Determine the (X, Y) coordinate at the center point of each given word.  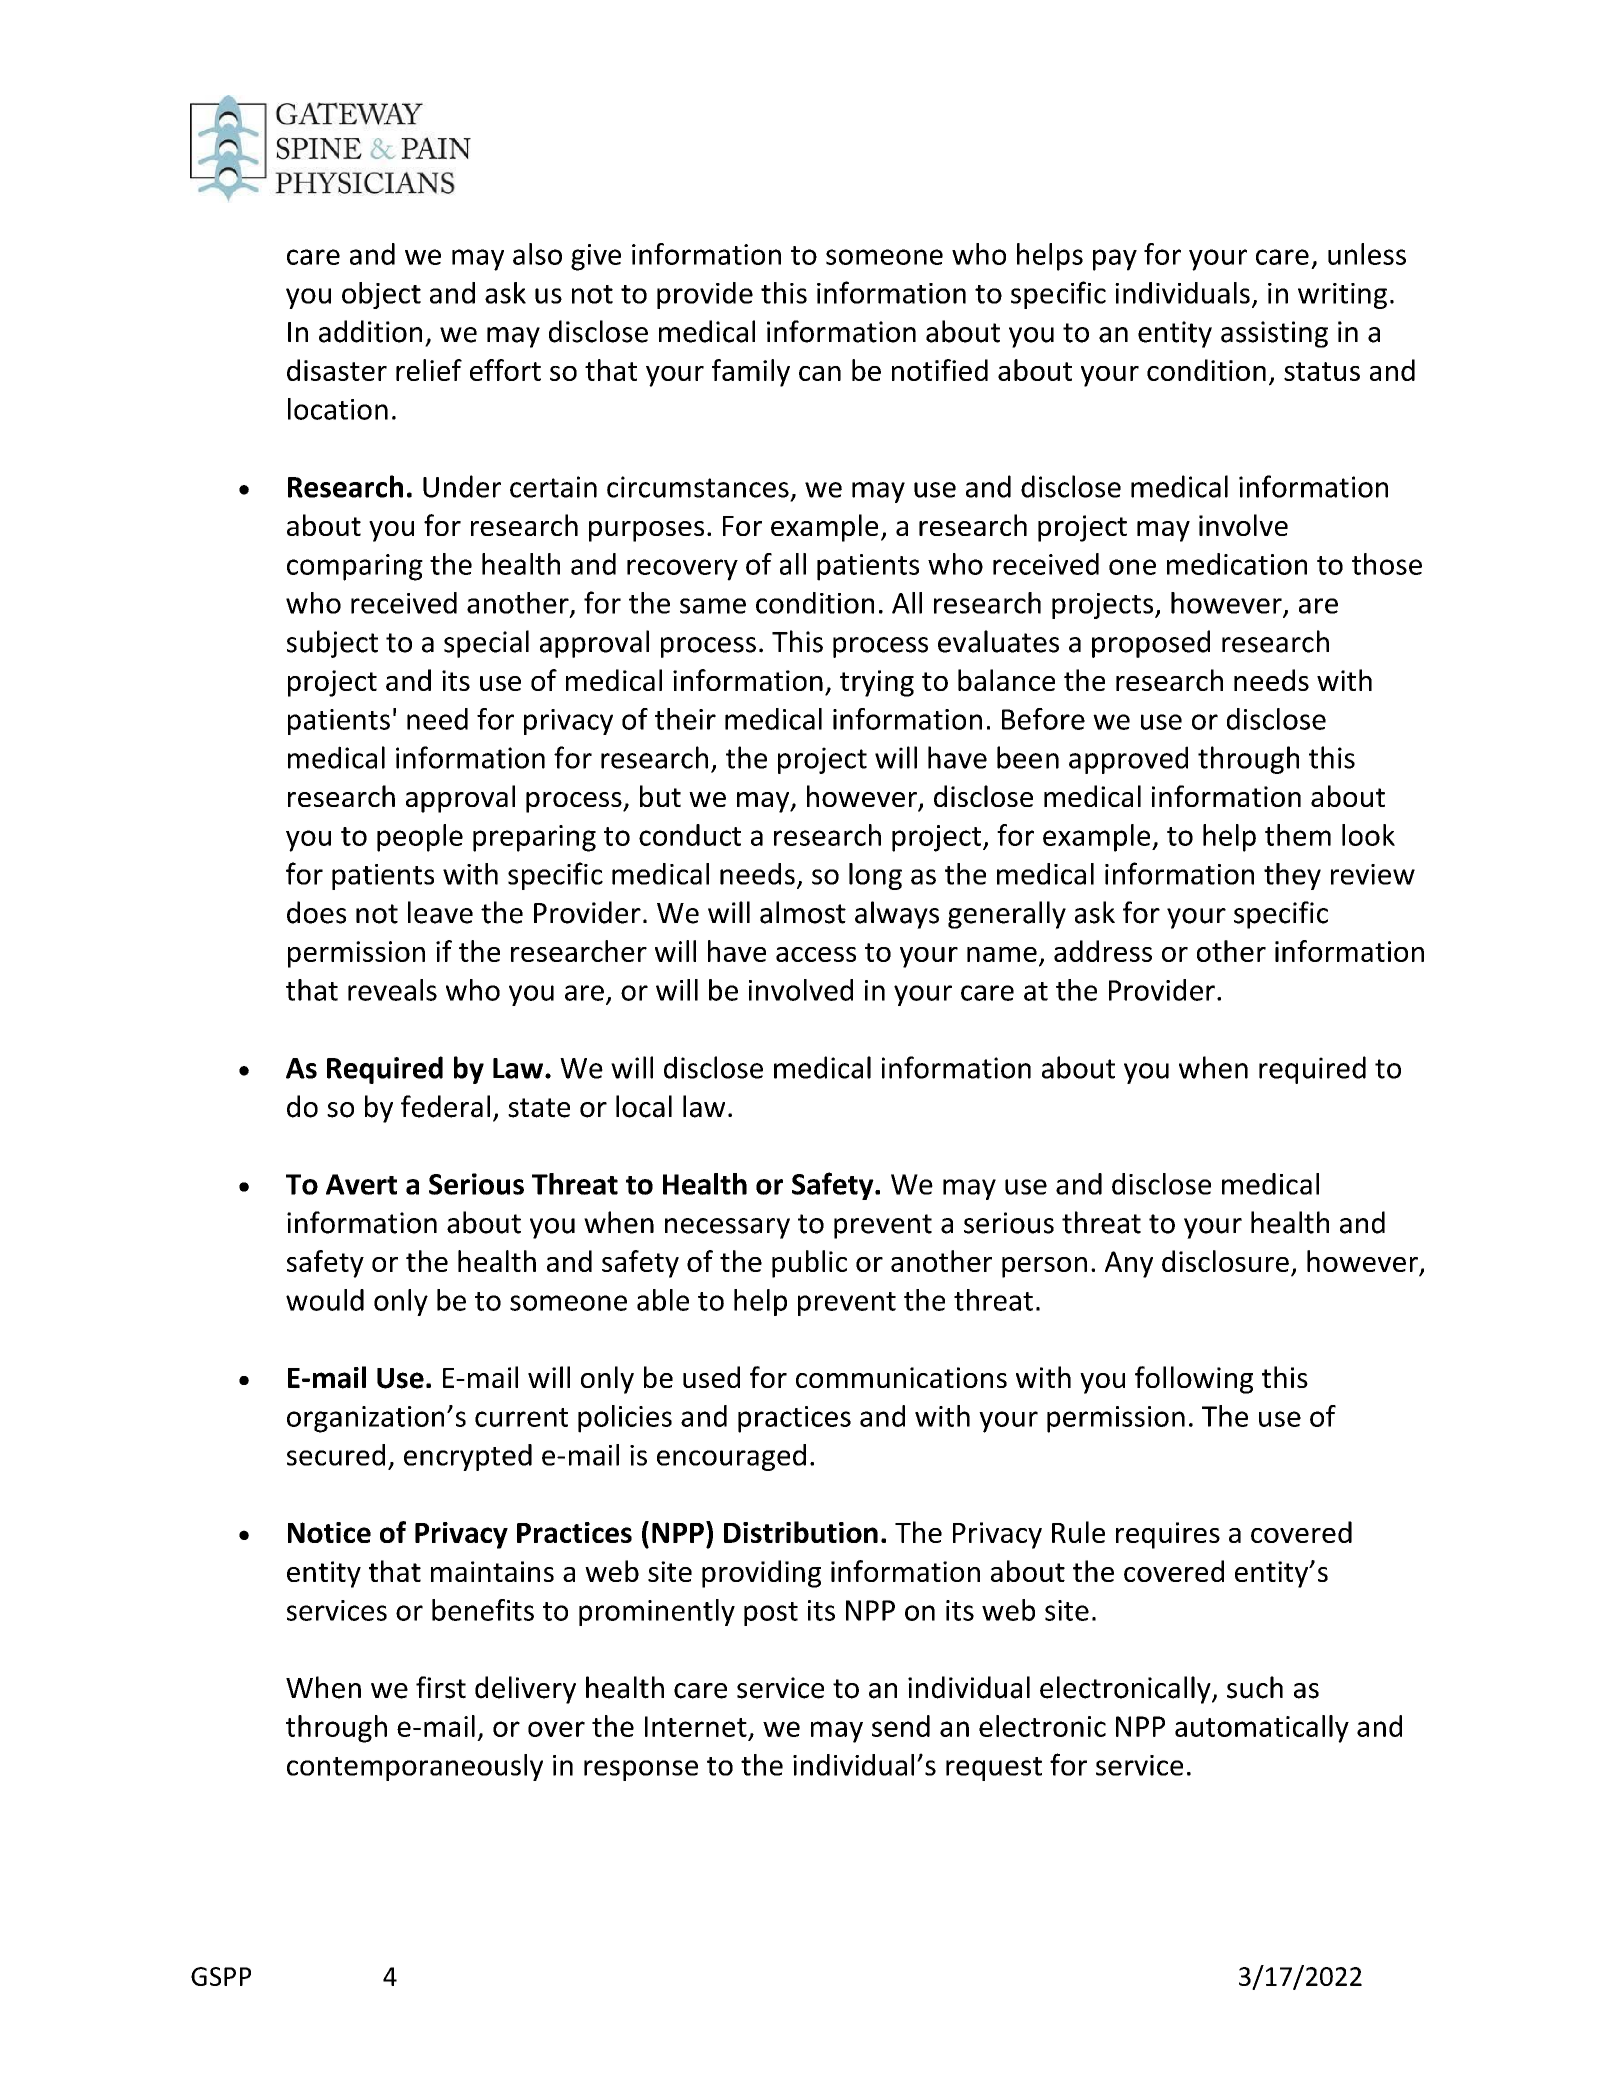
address (1103, 951)
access (816, 954)
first (441, 1687)
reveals (392, 990)
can (820, 373)
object (381, 295)
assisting (1274, 334)
